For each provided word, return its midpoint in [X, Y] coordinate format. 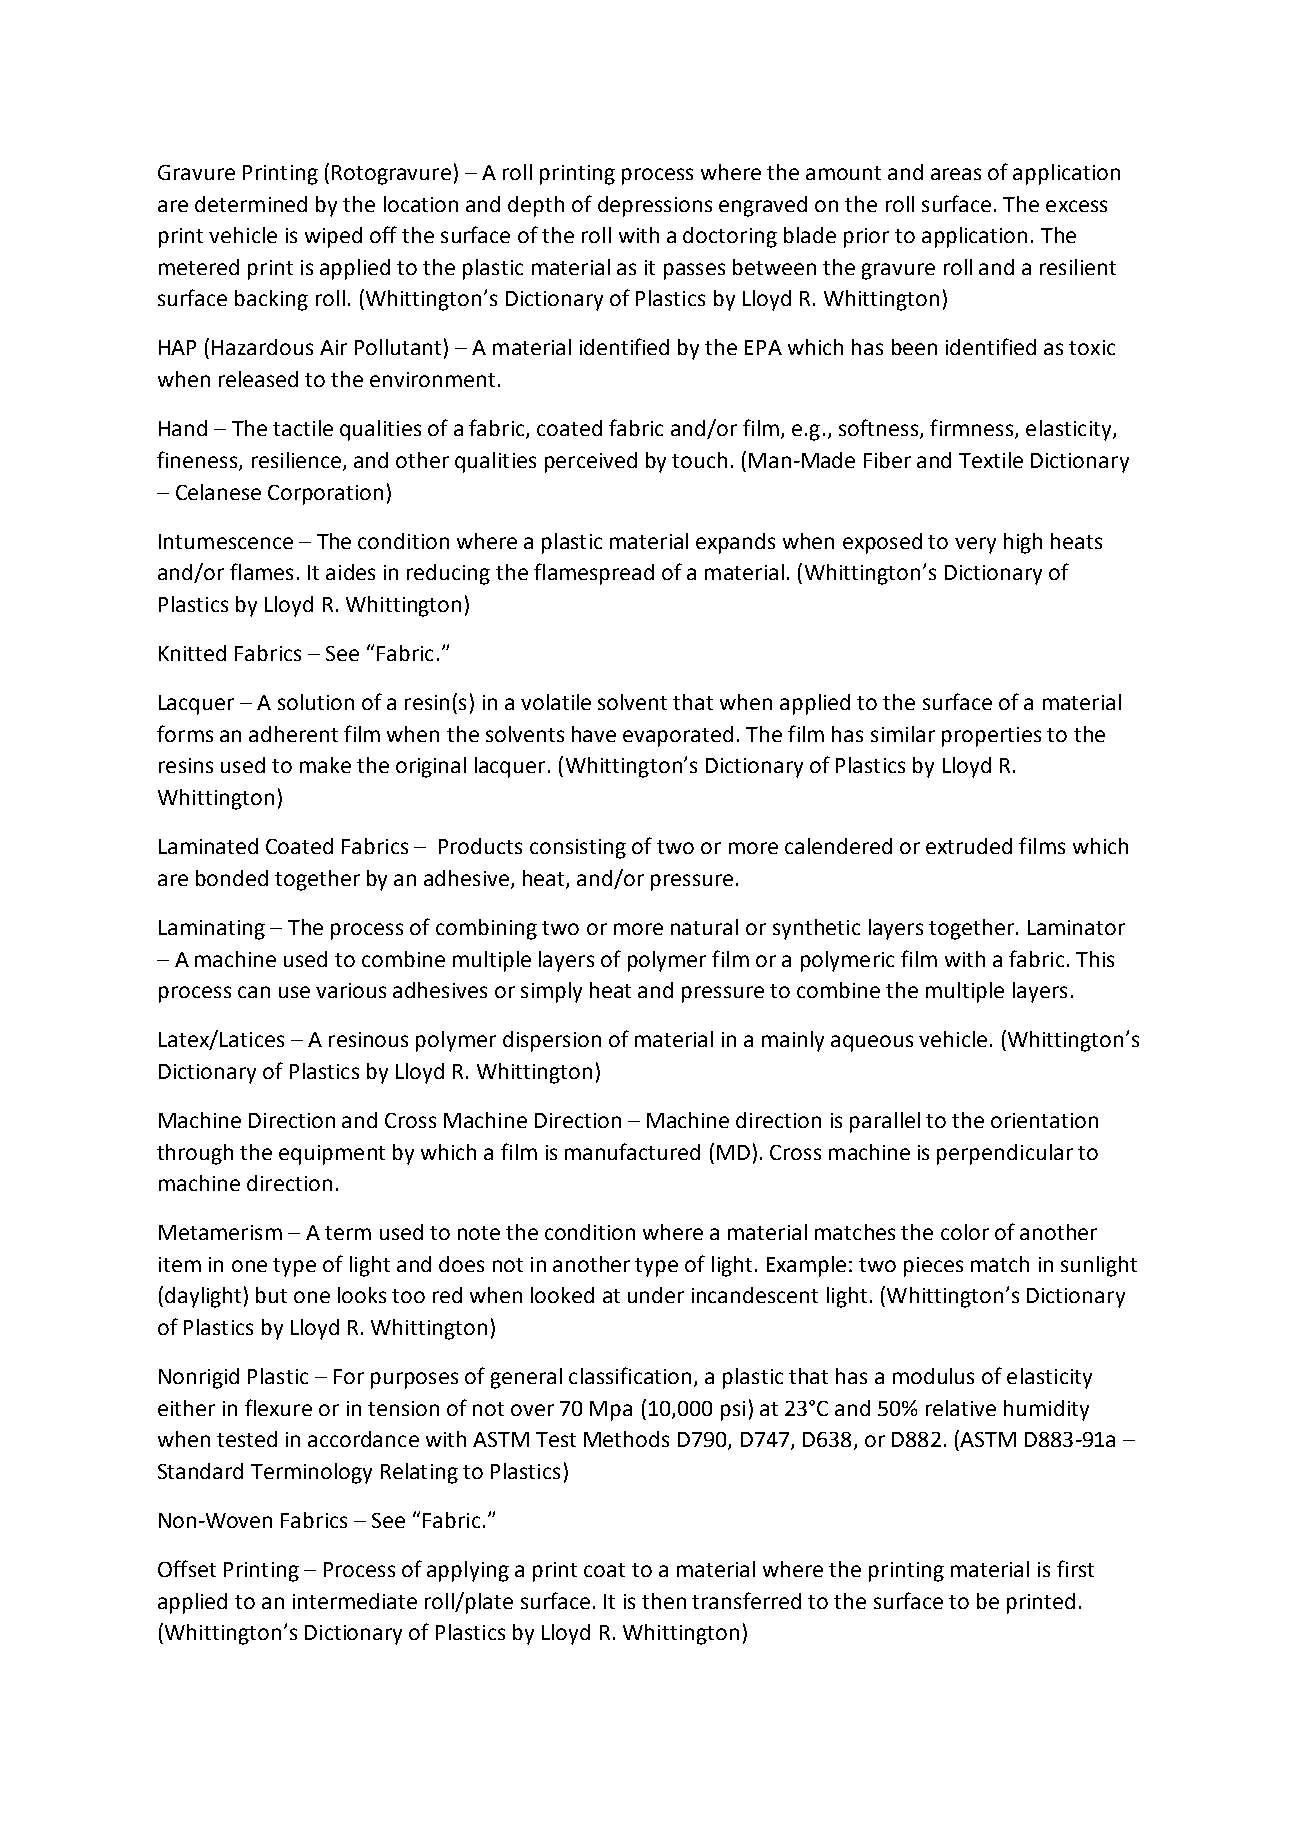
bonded [232, 878]
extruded [969, 846]
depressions [655, 206]
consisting [578, 849]
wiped [333, 237]
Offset [187, 1568]
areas [956, 174]
